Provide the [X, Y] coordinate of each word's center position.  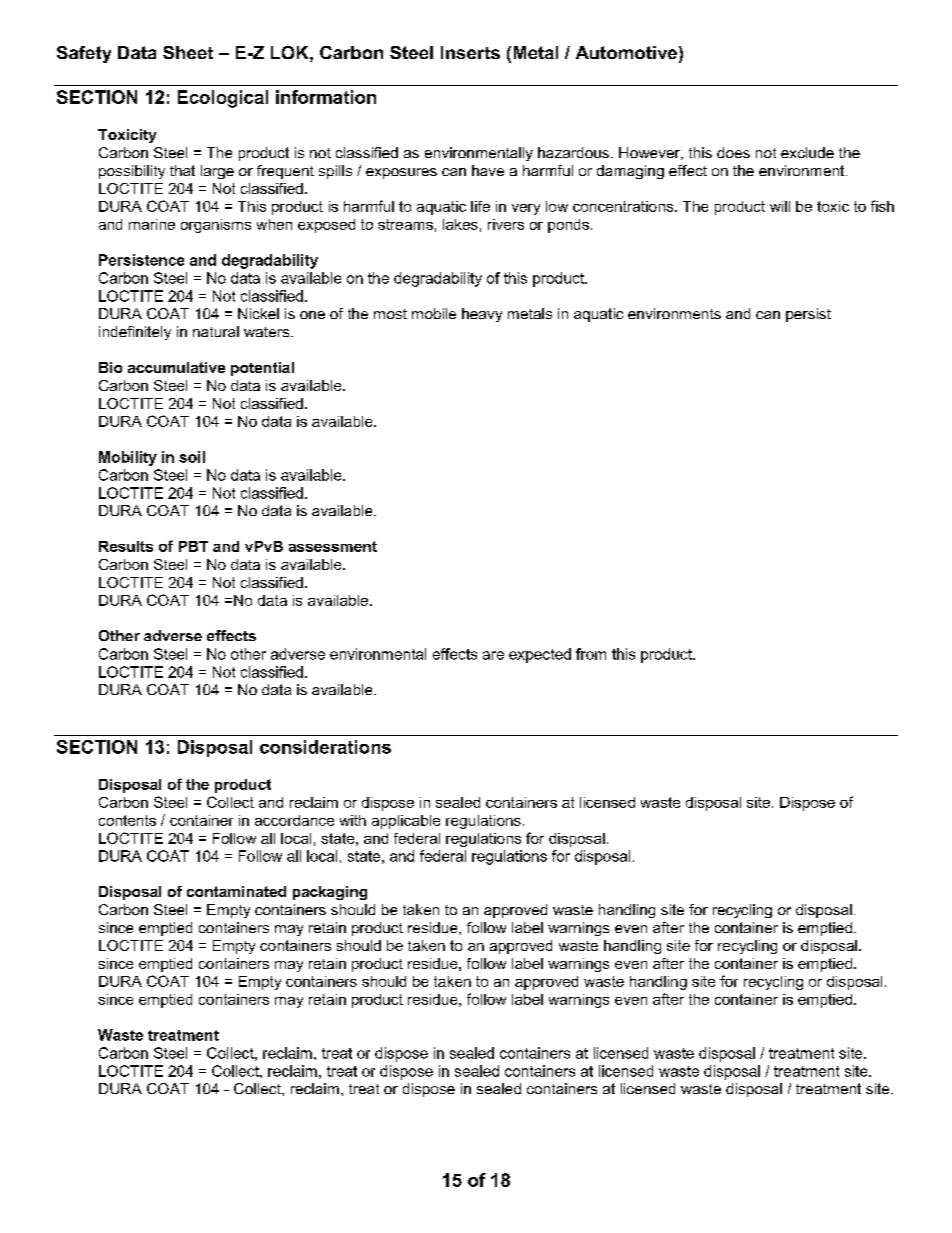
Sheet [188, 52]
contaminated [236, 891]
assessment [333, 546]
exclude [807, 152]
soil [192, 457]
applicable [406, 822]
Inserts [470, 52]
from [591, 654]
